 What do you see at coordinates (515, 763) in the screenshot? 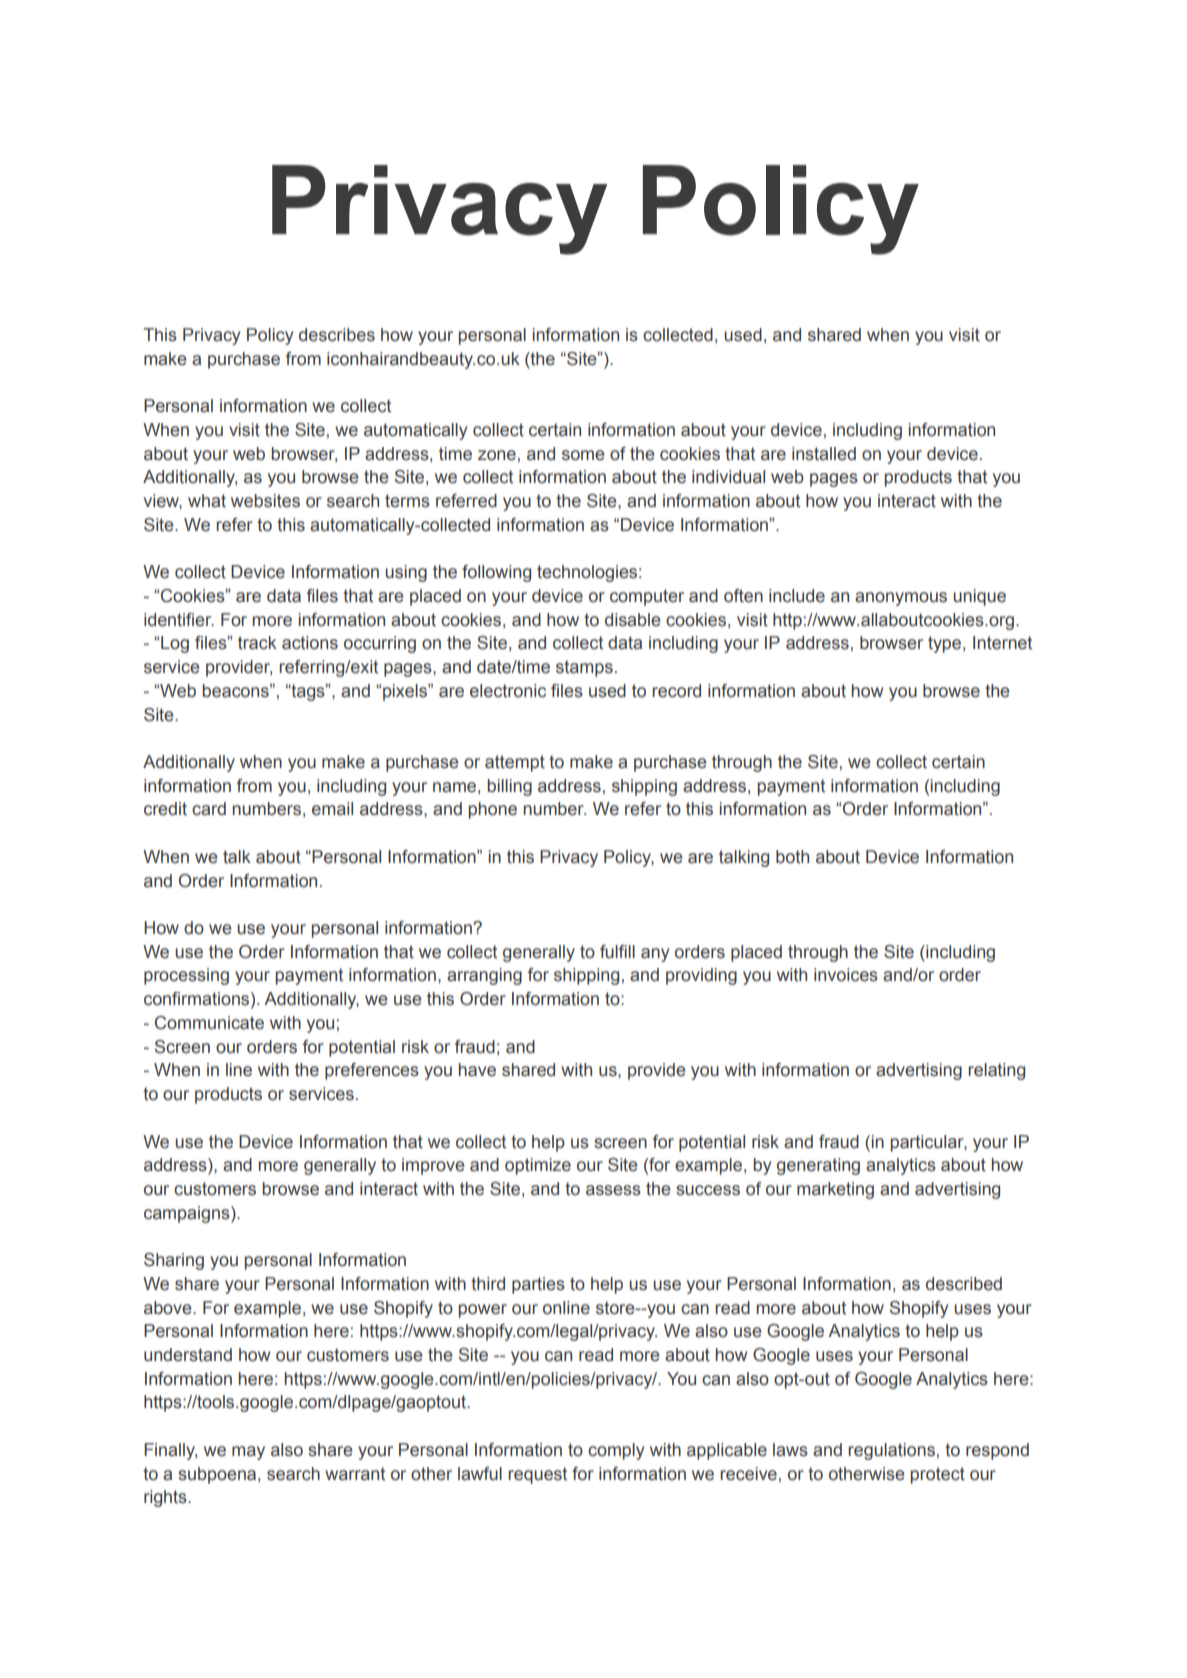
I see `attempt` at bounding box center [515, 763].
